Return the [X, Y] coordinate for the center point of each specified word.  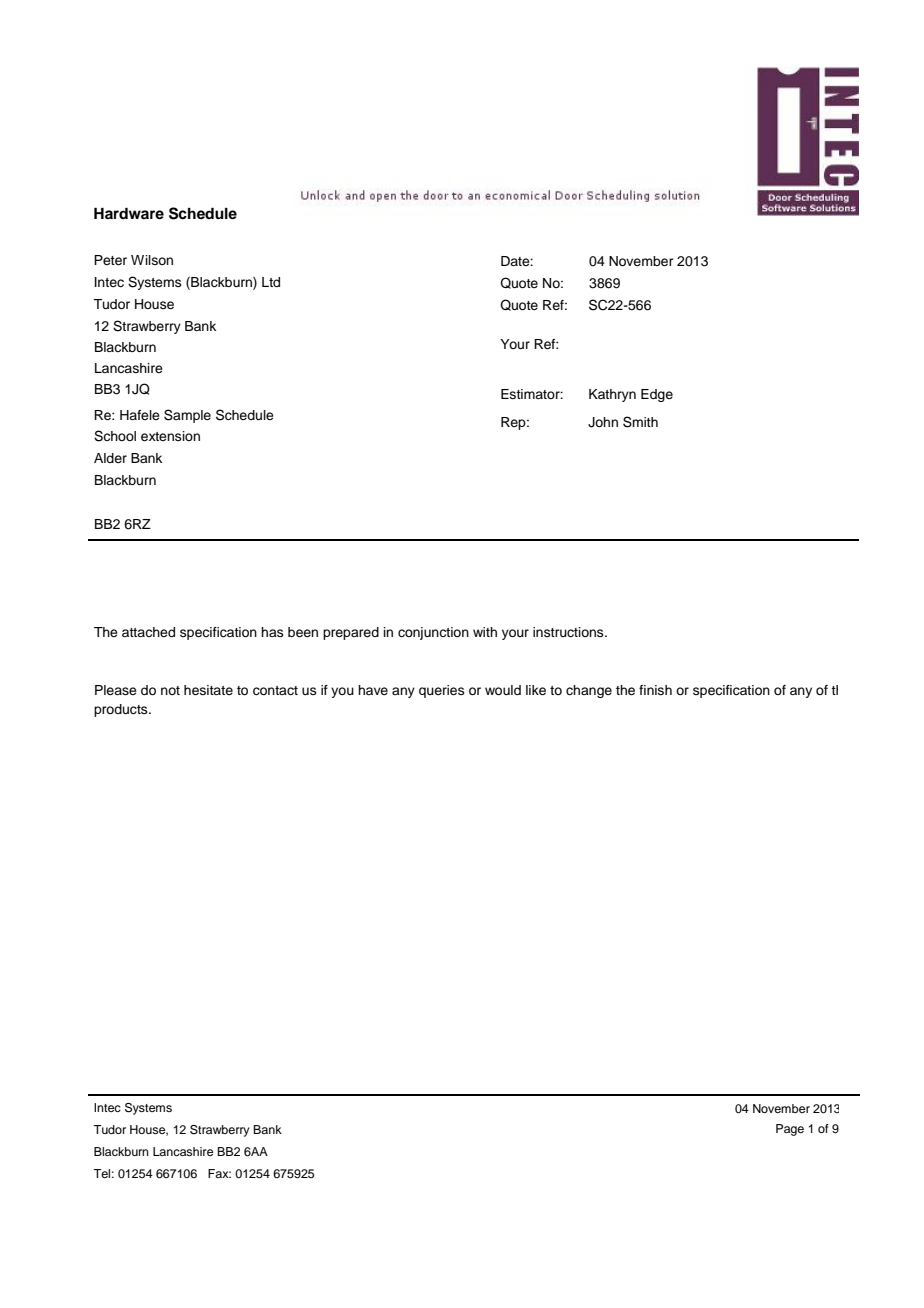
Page [790, 1130]
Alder [110, 458]
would [503, 690]
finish [655, 690]
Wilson [152, 260]
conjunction [433, 633]
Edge [657, 395]
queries [442, 691]
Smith [640, 422]
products [122, 710]
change [589, 691]
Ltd [271, 282]
